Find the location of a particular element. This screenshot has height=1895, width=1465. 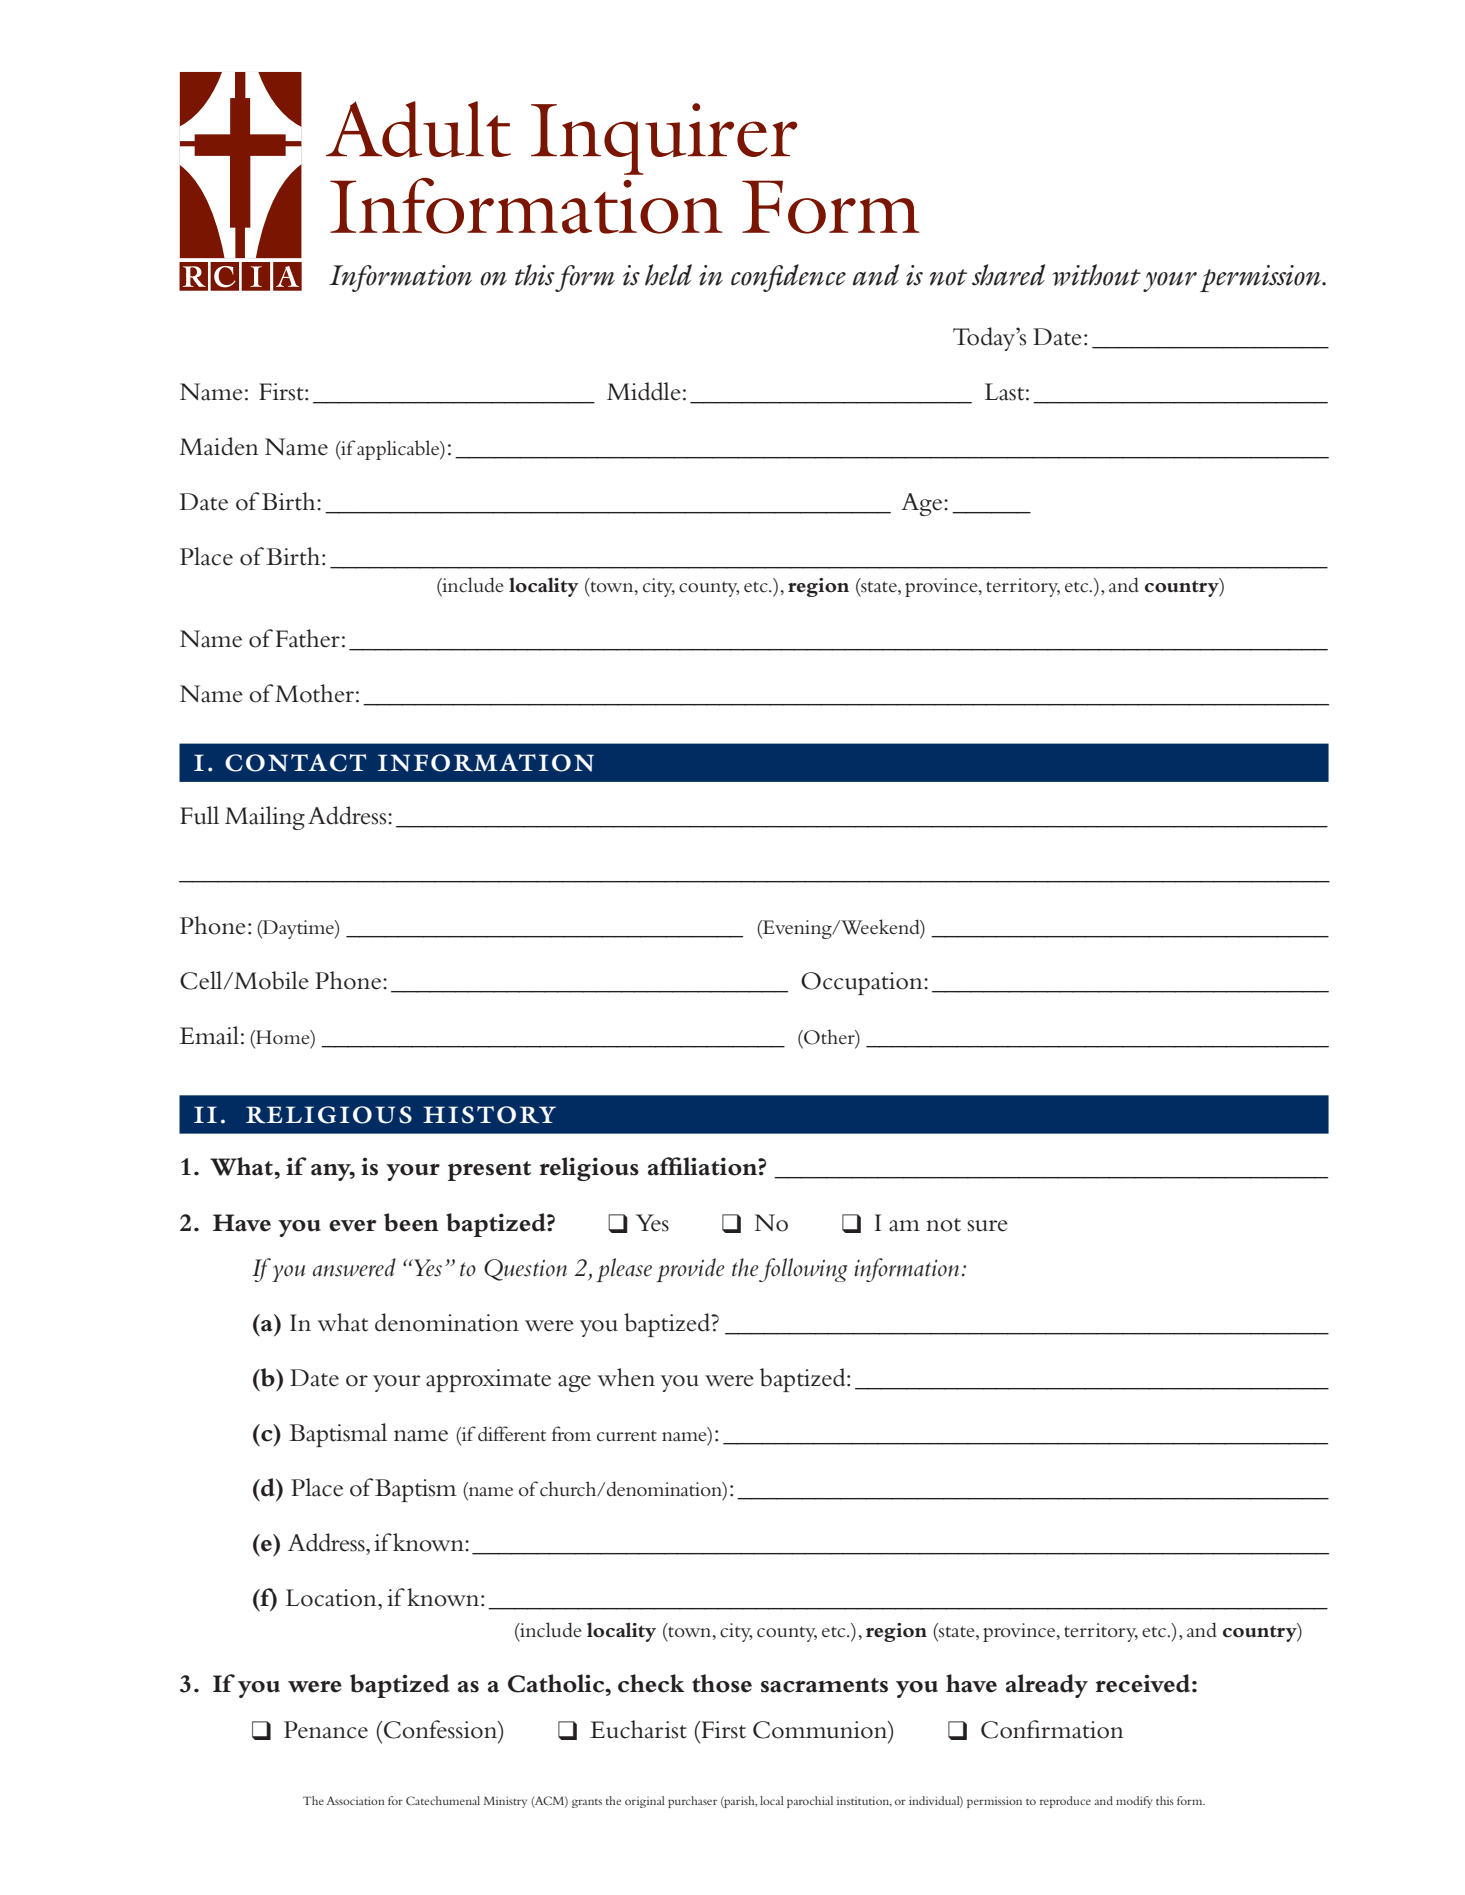

Adult is located at coordinates (418, 129).
